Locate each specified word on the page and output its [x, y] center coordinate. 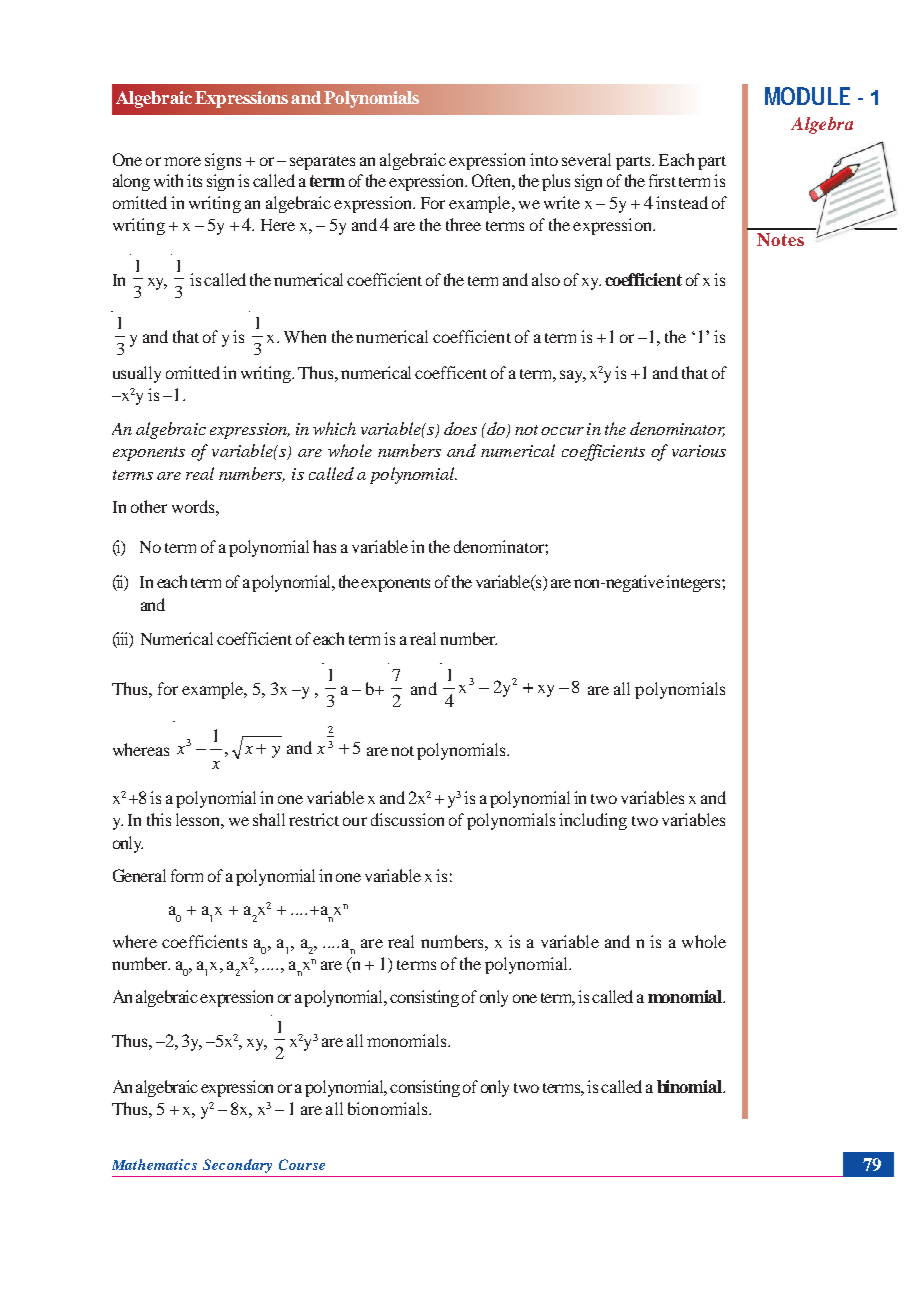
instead [682, 202]
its [194, 180]
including [593, 821]
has [324, 546]
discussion [407, 819]
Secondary [237, 1166]
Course [302, 1164]
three [463, 224]
